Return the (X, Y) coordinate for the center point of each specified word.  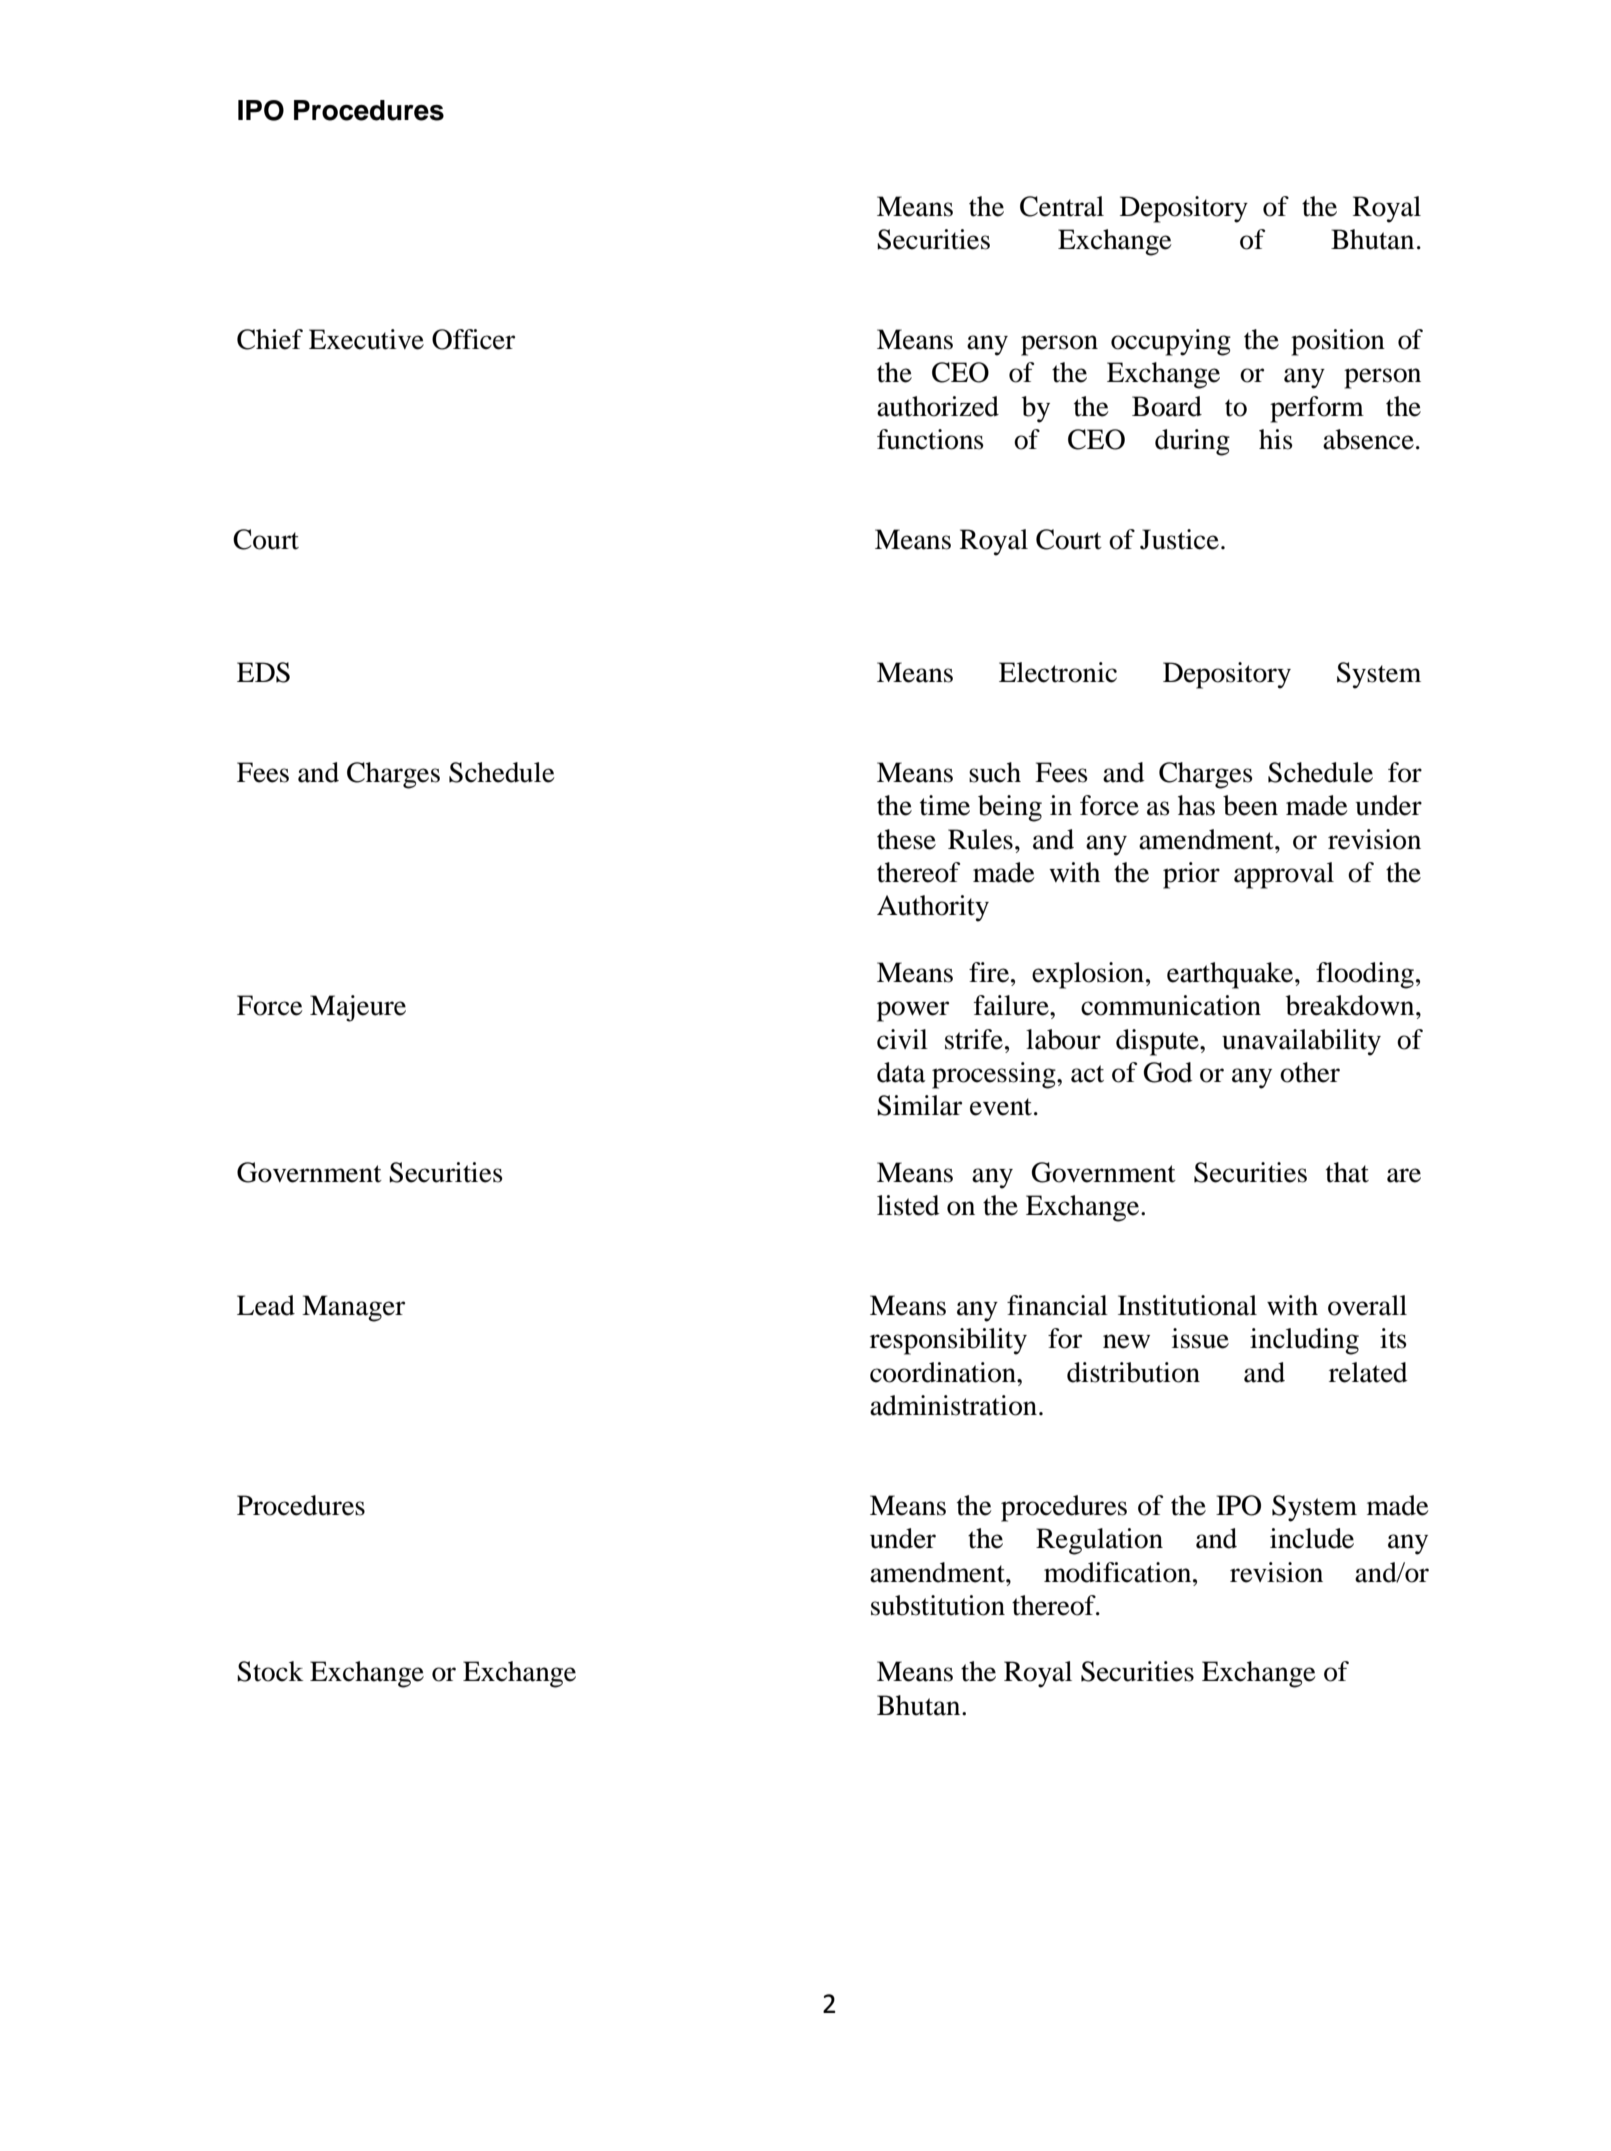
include (1312, 1538)
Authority (933, 908)
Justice (1179, 539)
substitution (938, 1605)
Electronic (1058, 672)
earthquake (1231, 975)
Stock (270, 1671)
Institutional (1187, 1305)
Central (1062, 206)
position (1338, 342)
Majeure (358, 1008)
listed (908, 1205)
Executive (366, 339)
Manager (353, 1308)
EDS (263, 672)
